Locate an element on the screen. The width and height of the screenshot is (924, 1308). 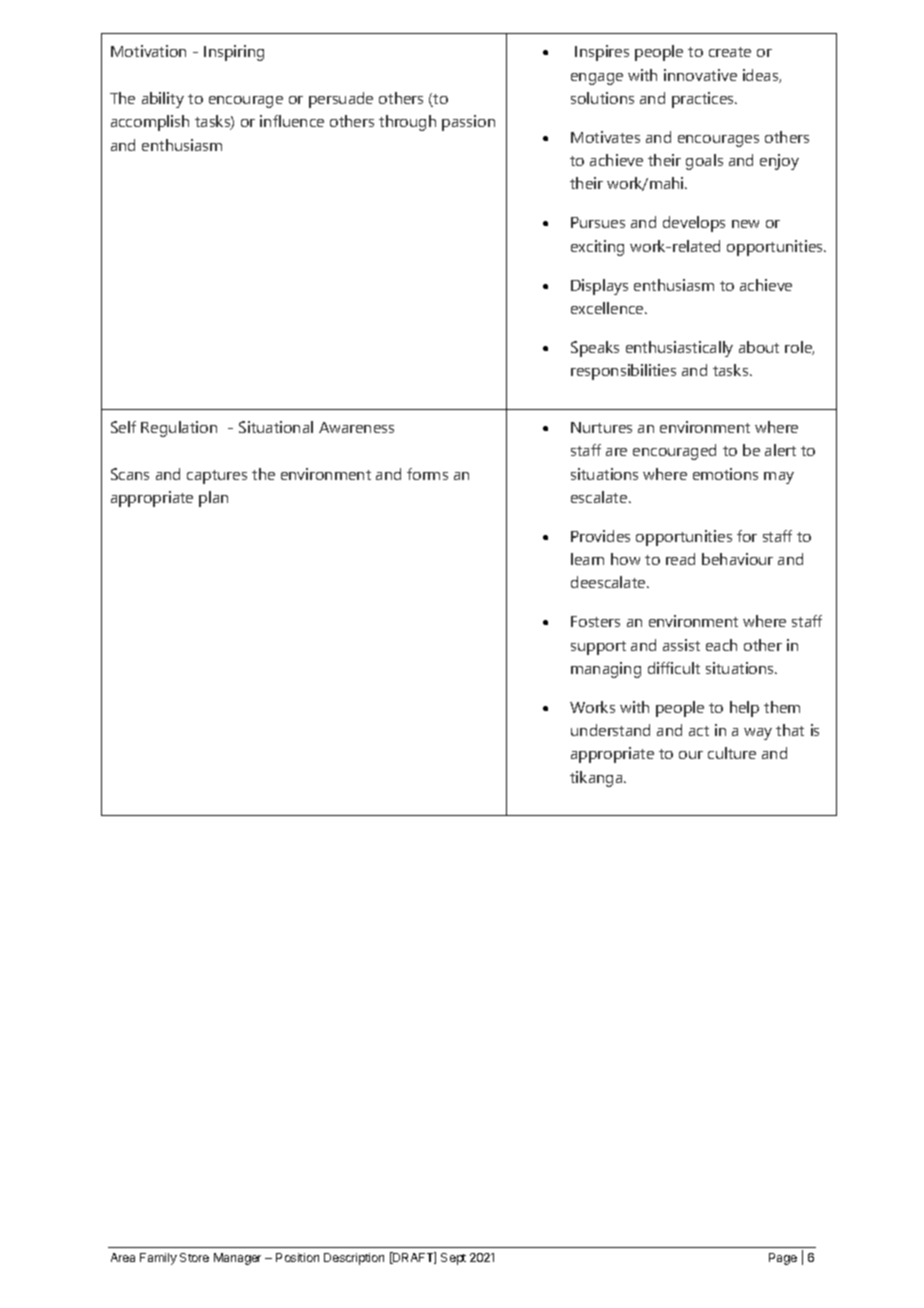
Speaks is located at coordinates (595, 349).
